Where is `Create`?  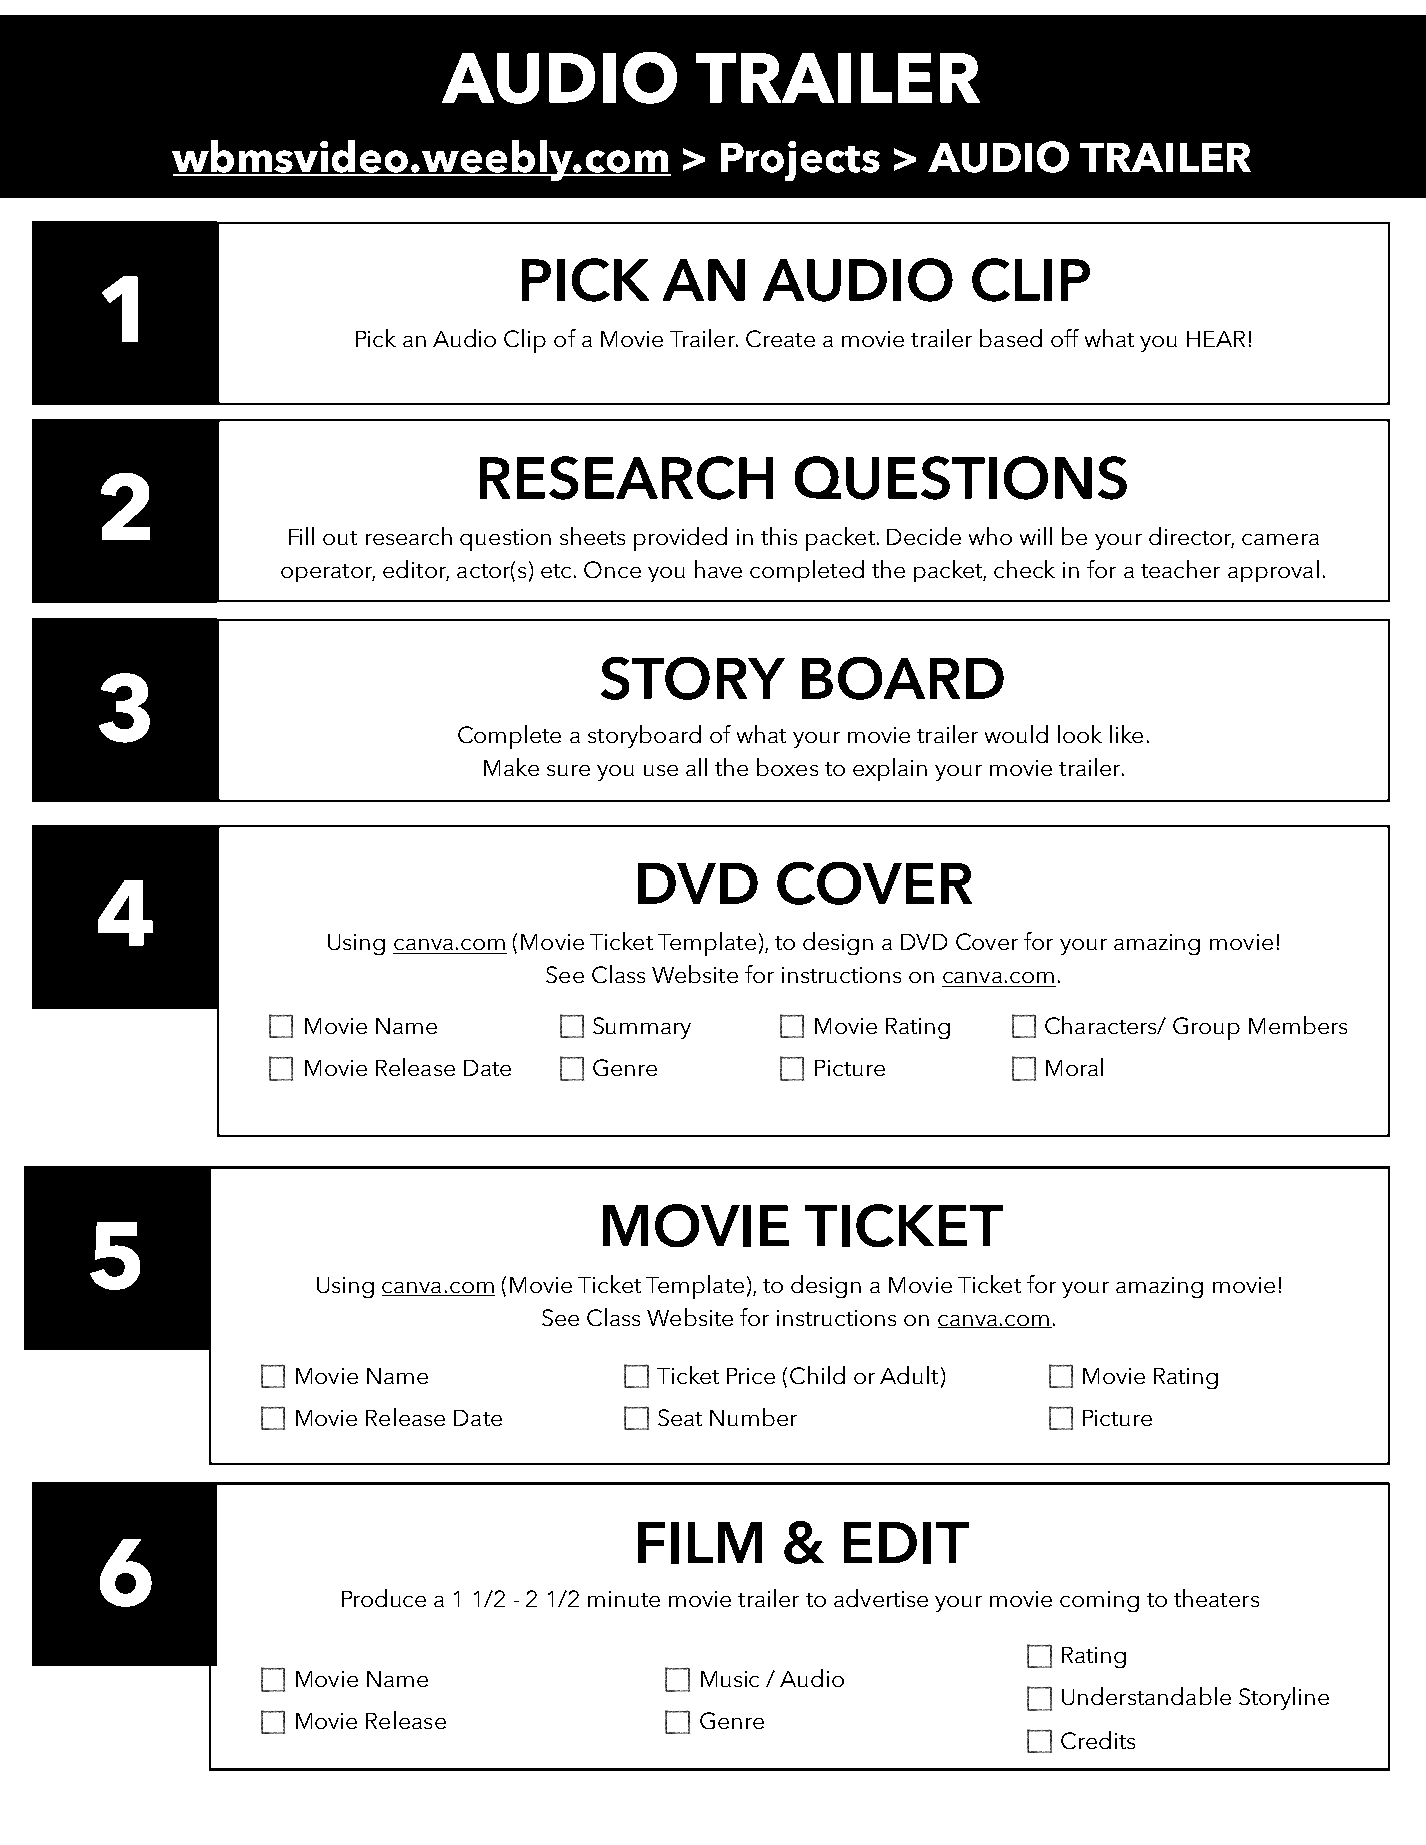
Create is located at coordinates (780, 338).
